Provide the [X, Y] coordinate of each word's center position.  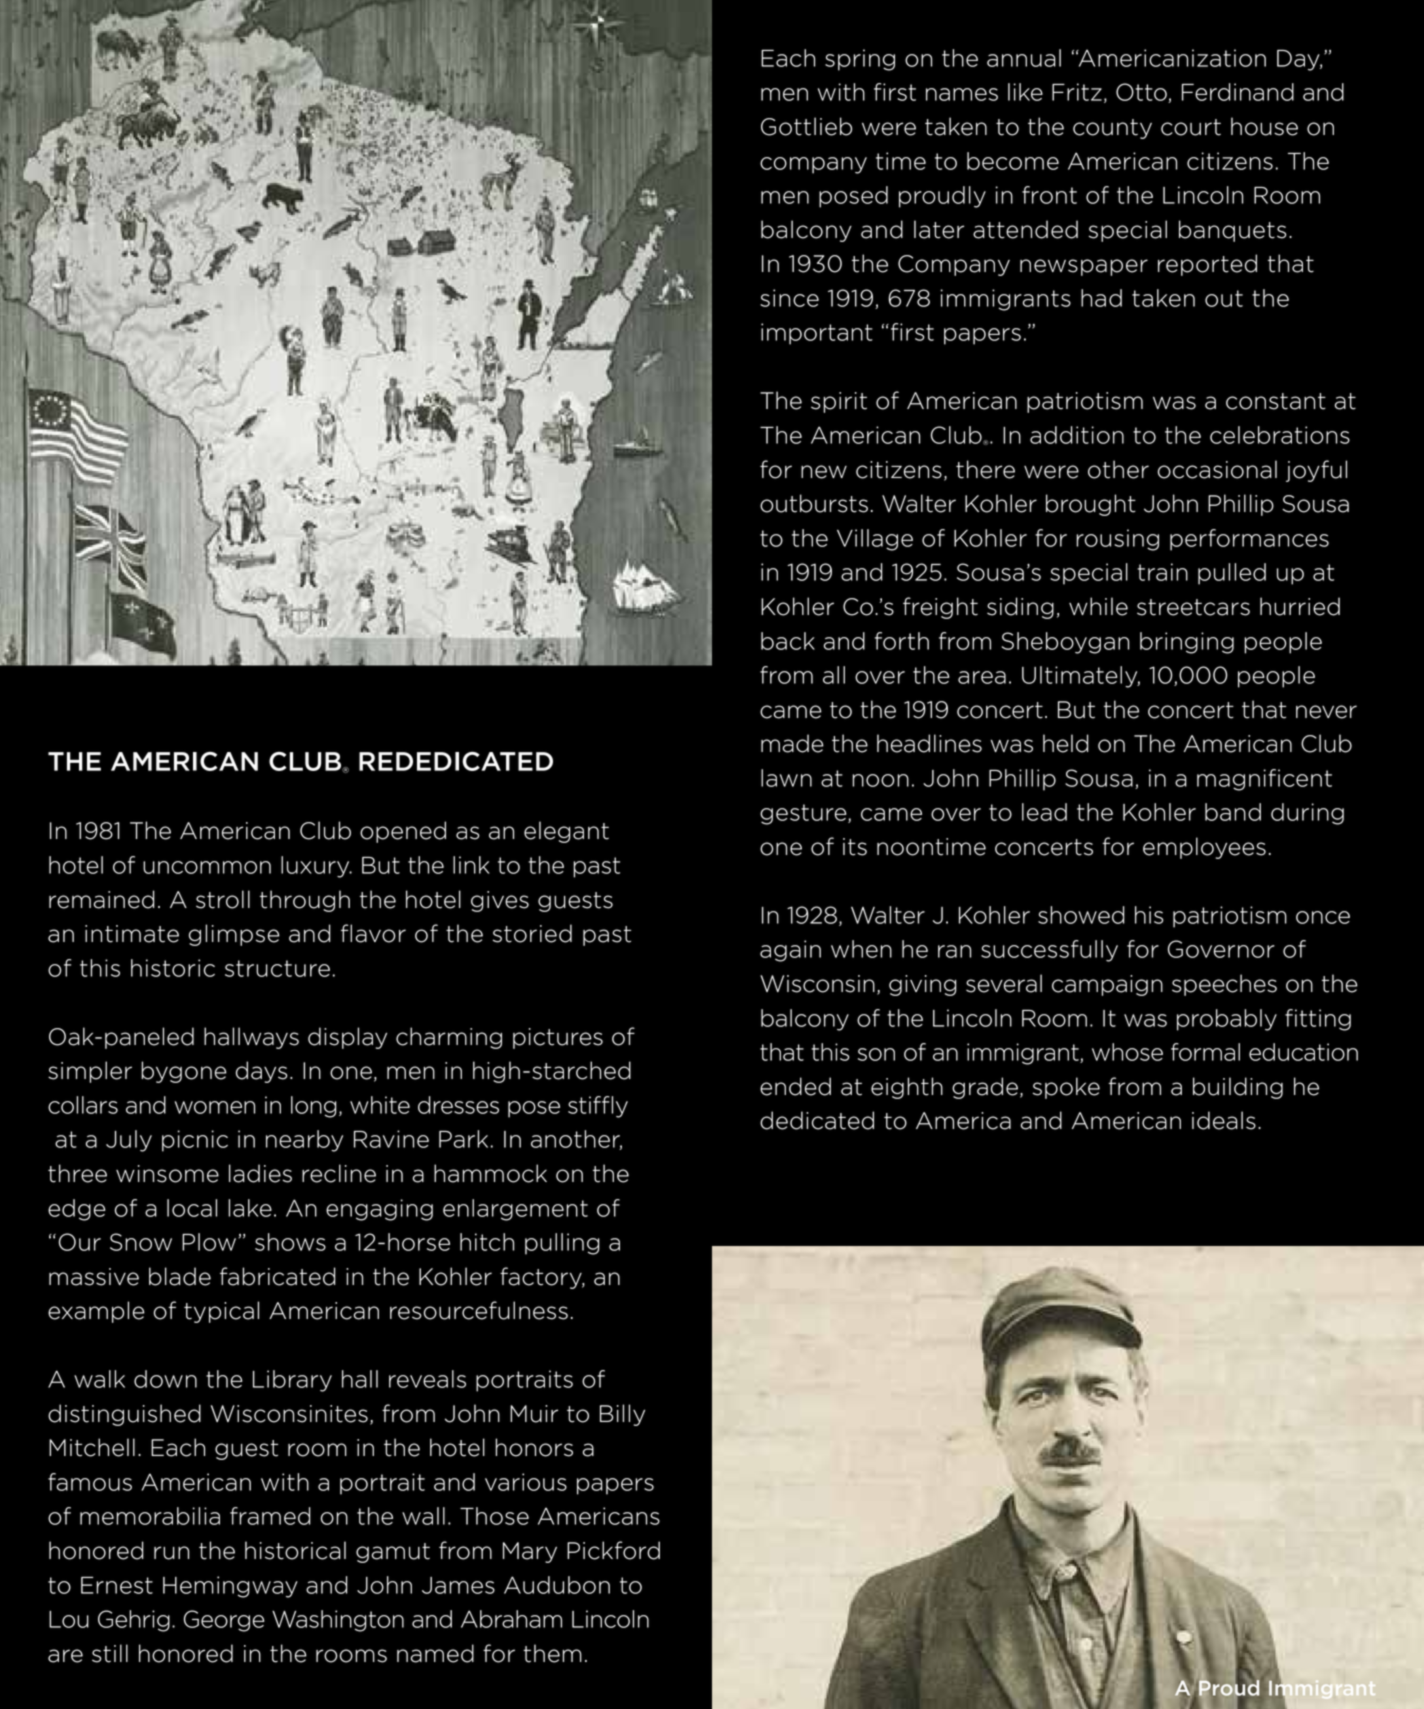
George [224, 1621]
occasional [1217, 469]
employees [1204, 848]
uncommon [207, 867]
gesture [804, 814]
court [1191, 127]
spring [860, 60]
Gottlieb [806, 126]
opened [403, 832]
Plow [209, 1242]
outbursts [814, 503]
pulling [562, 1244]
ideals [1224, 1120]
